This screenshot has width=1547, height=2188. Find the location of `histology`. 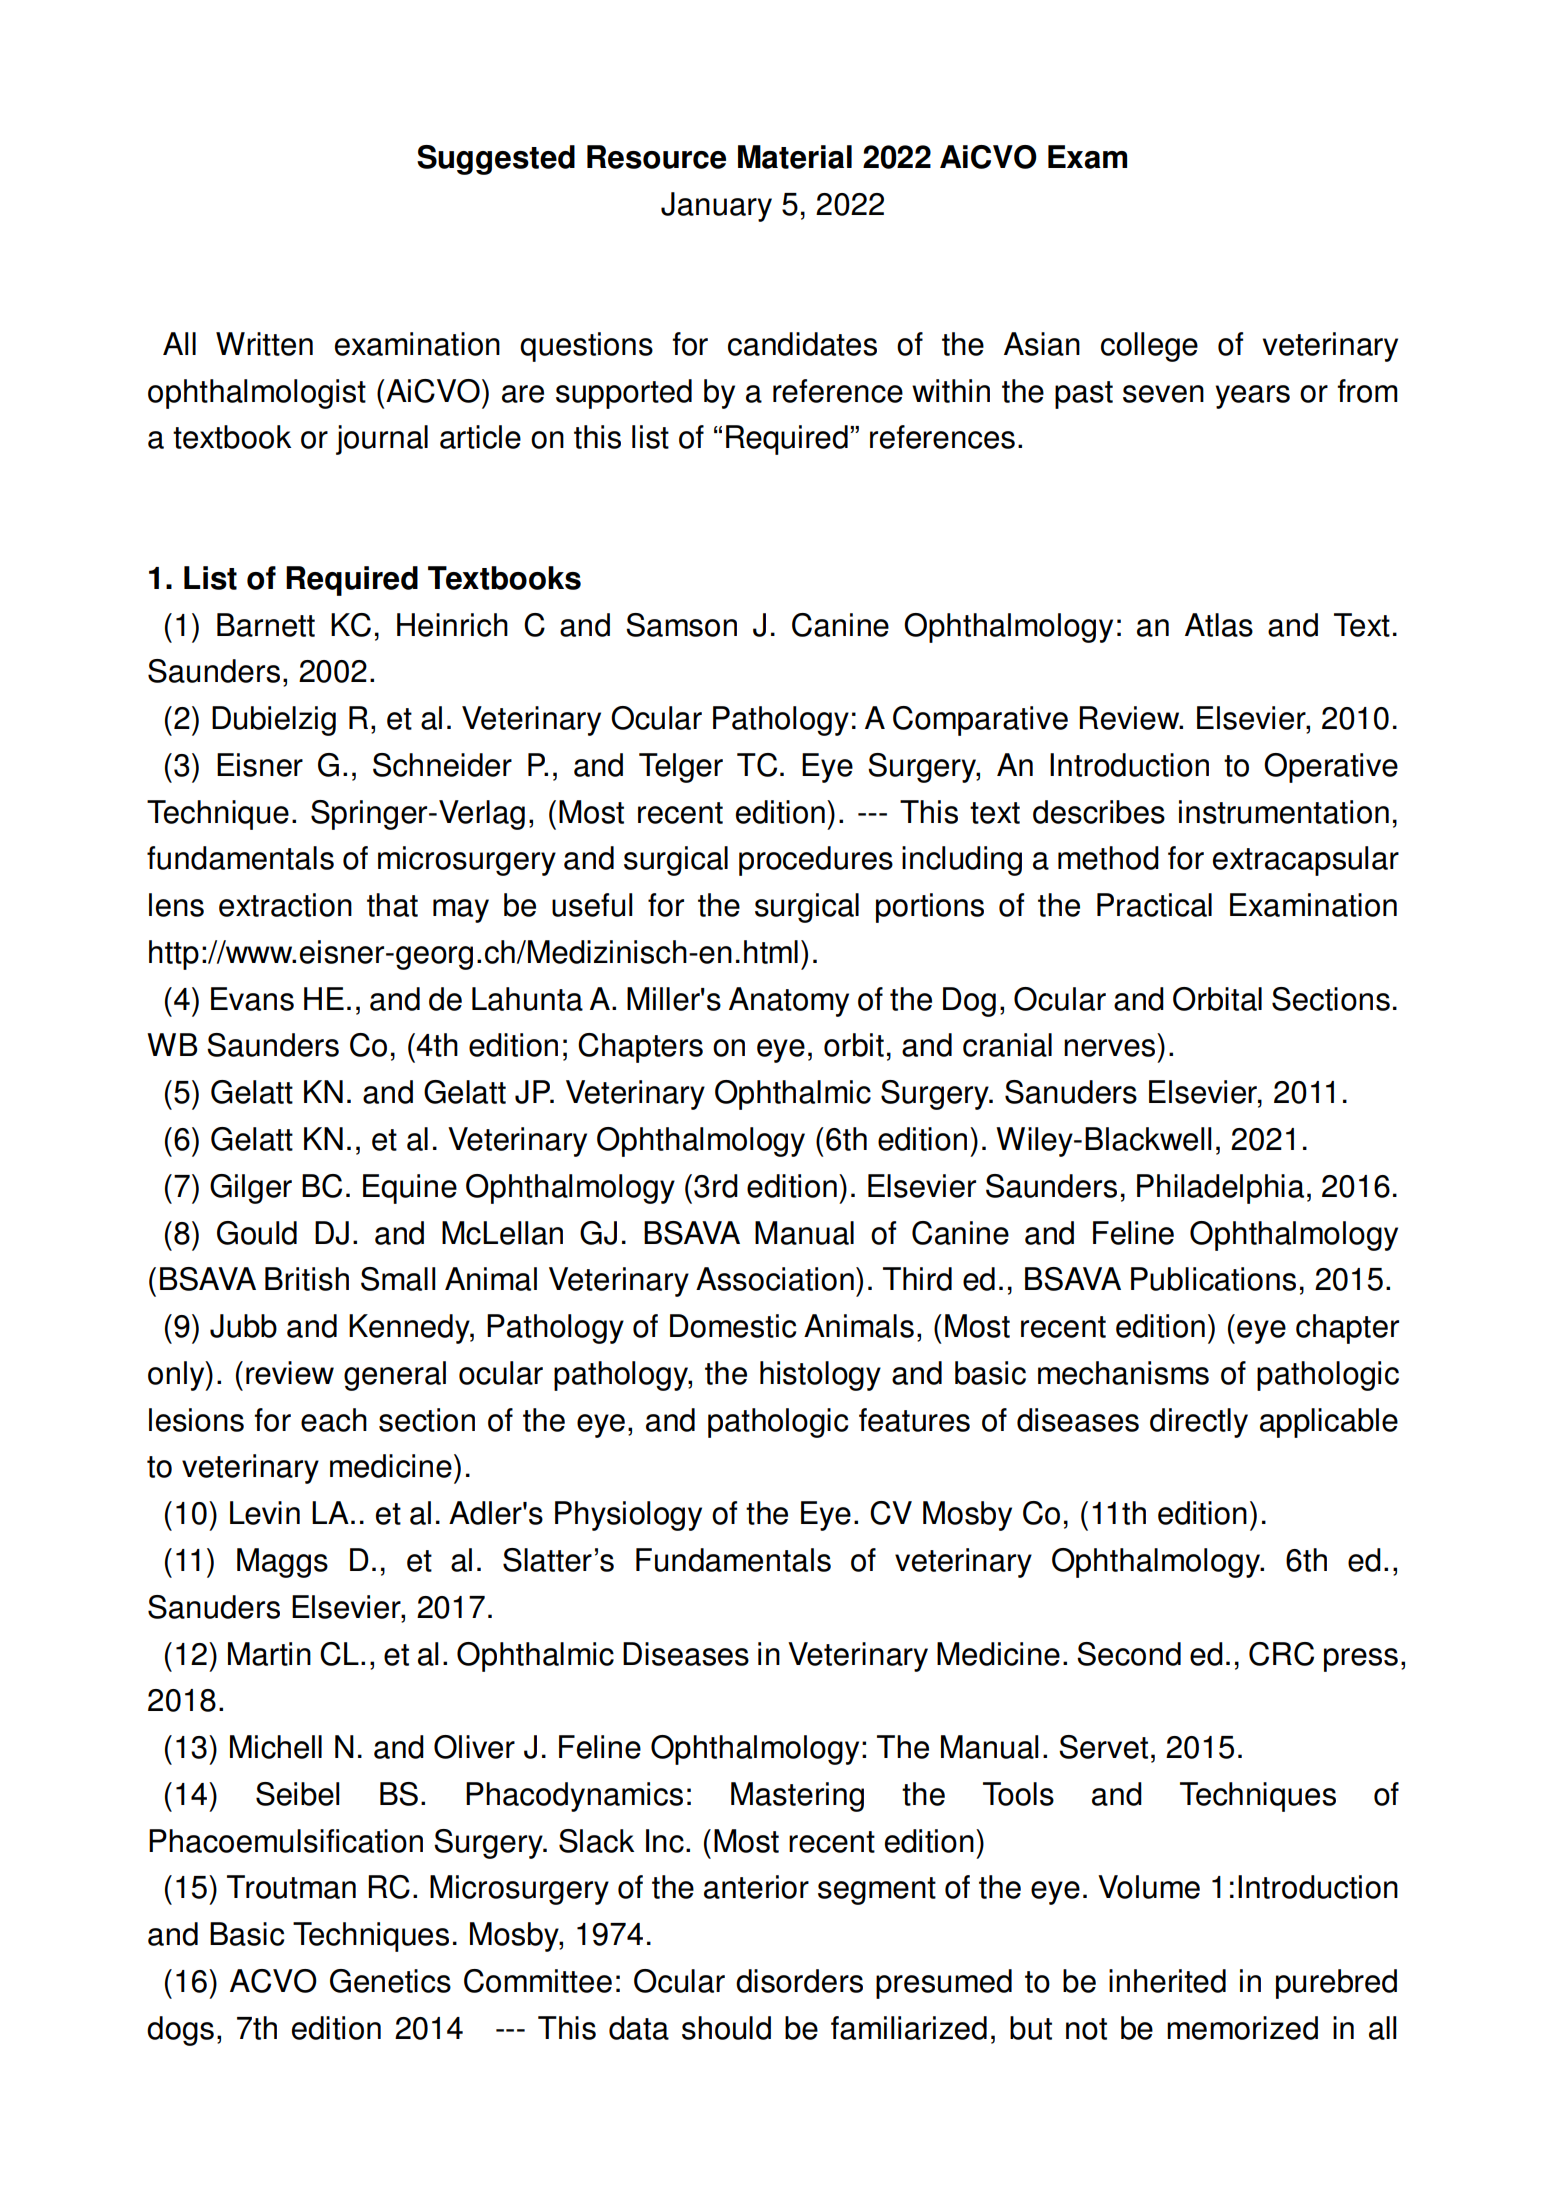

histology is located at coordinates (820, 1376).
